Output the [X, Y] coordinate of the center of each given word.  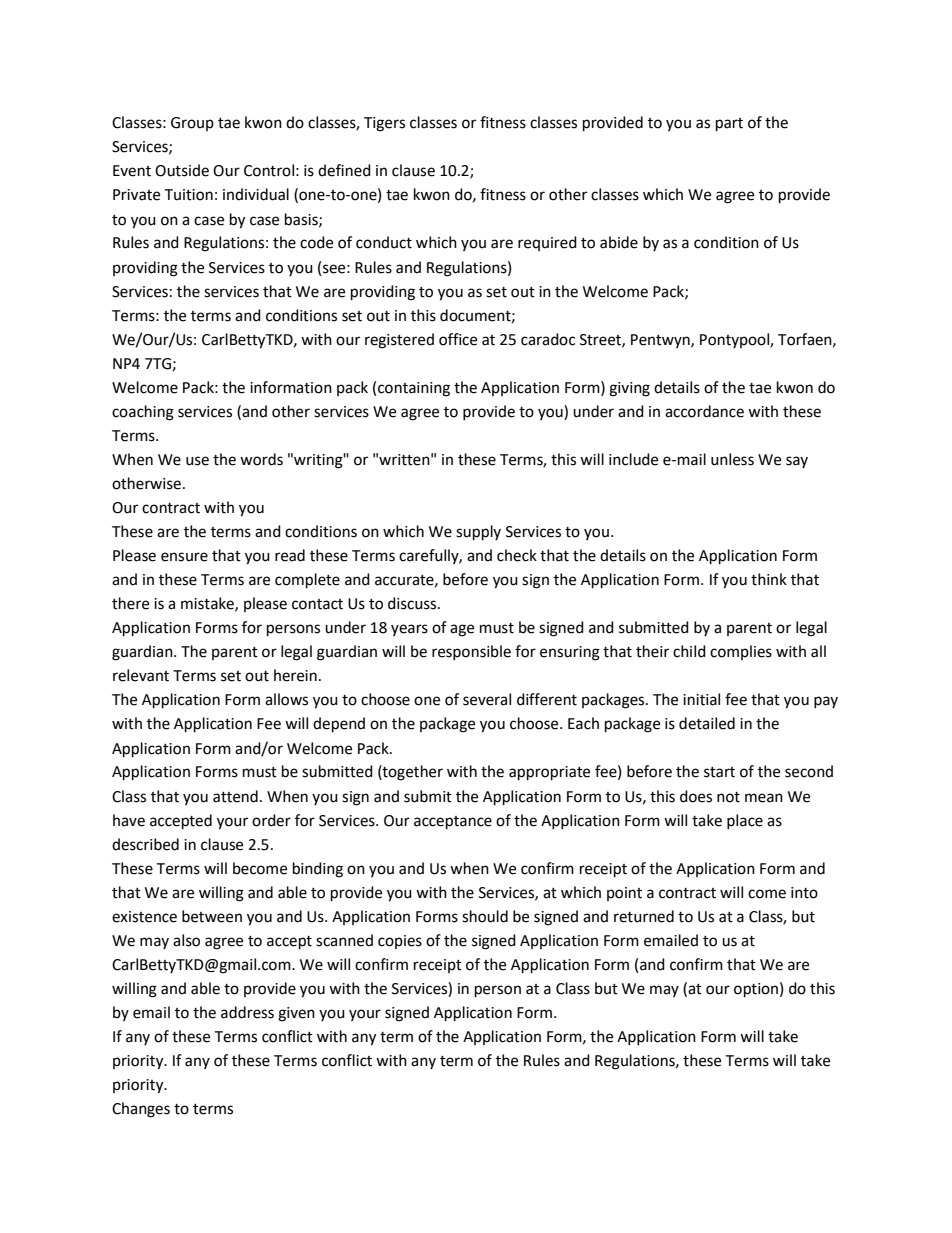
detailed [707, 723]
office [458, 339]
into [804, 893]
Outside [182, 170]
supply [478, 533]
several [487, 699]
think [769, 579]
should [485, 916]
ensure [184, 557]
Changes [141, 1110]
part [729, 125]
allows [286, 699]
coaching [143, 413]
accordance [704, 411]
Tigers [384, 124]
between [212, 916]
